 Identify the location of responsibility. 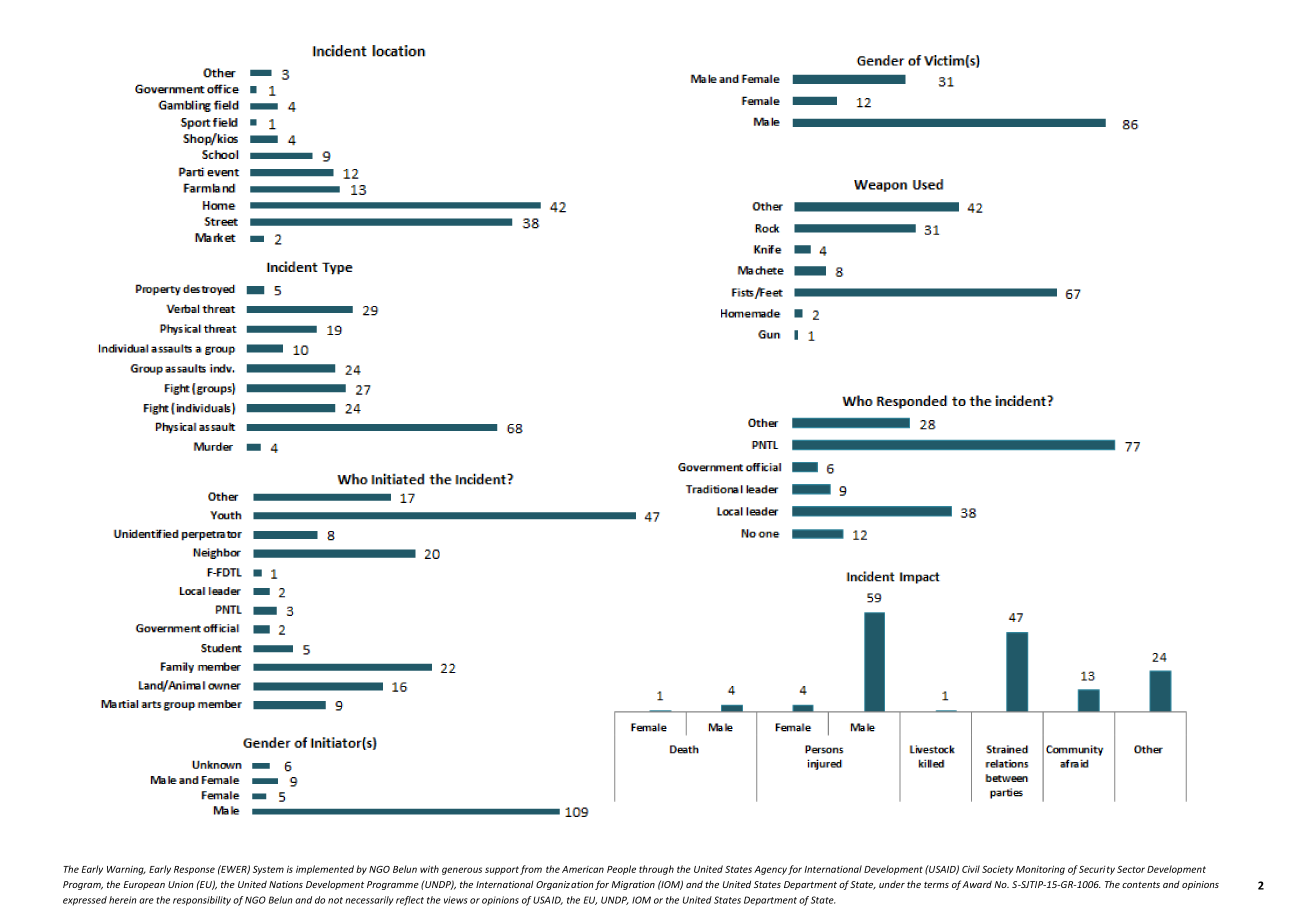
(202, 901).
